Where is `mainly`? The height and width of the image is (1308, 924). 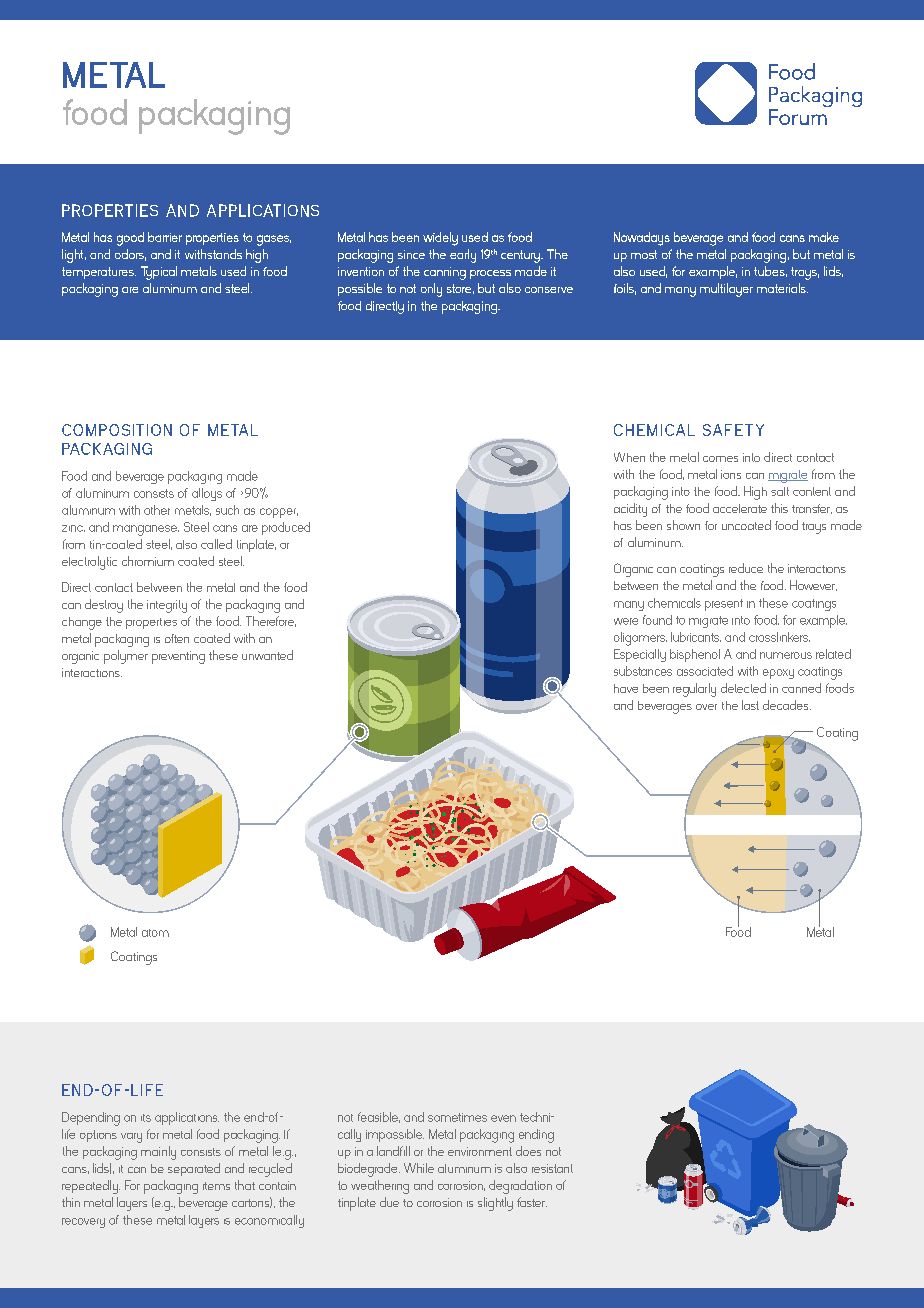 mainly is located at coordinates (158, 1153).
